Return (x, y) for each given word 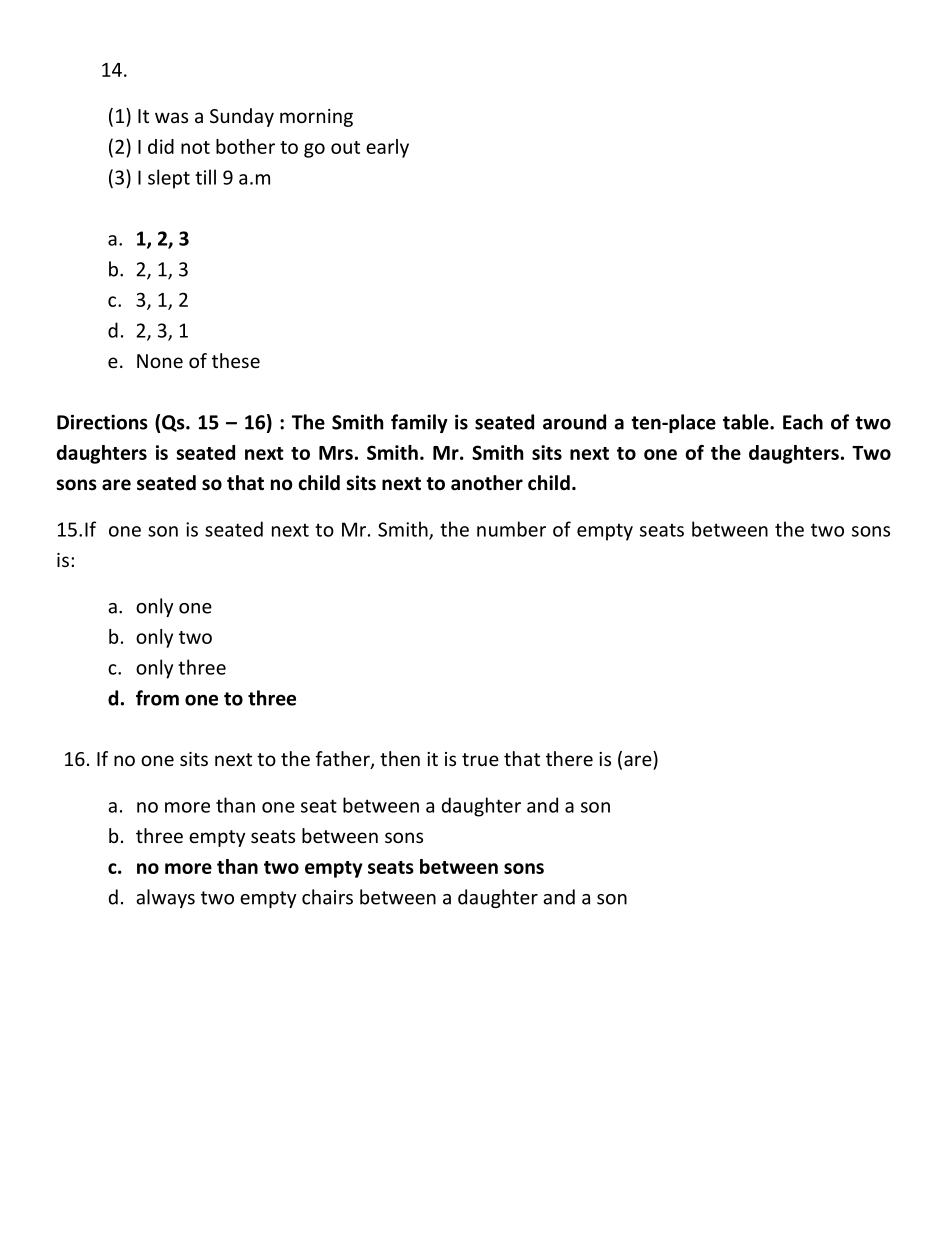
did (161, 146)
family (419, 423)
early (387, 148)
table (747, 422)
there (569, 758)
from (157, 698)
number (511, 529)
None (160, 361)
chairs (327, 897)
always (165, 898)
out (345, 147)
